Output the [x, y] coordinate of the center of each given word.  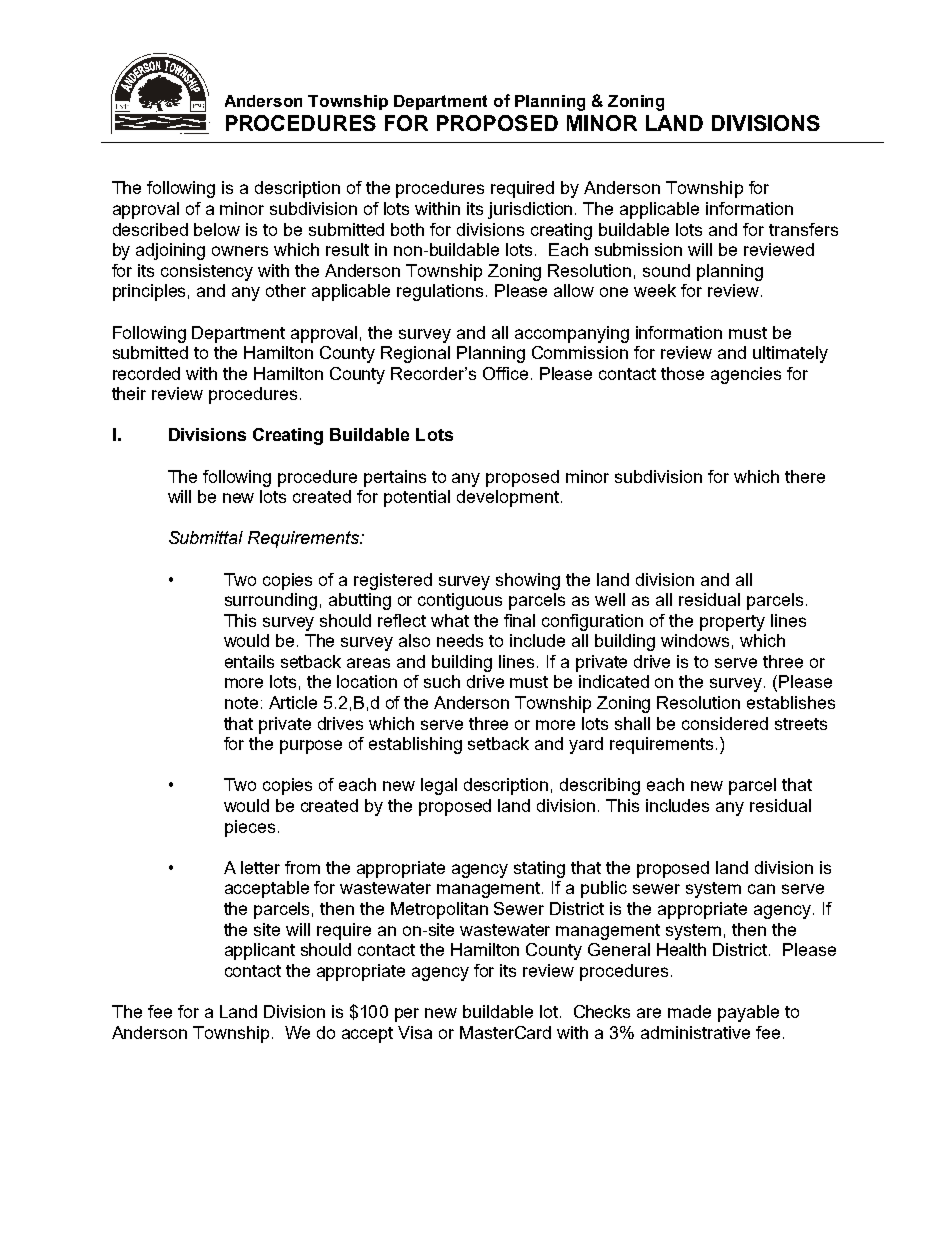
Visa [415, 1032]
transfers [803, 229]
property [732, 623]
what [450, 620]
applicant [260, 951]
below [217, 229]
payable [748, 1013]
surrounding [271, 601]
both [407, 229]
